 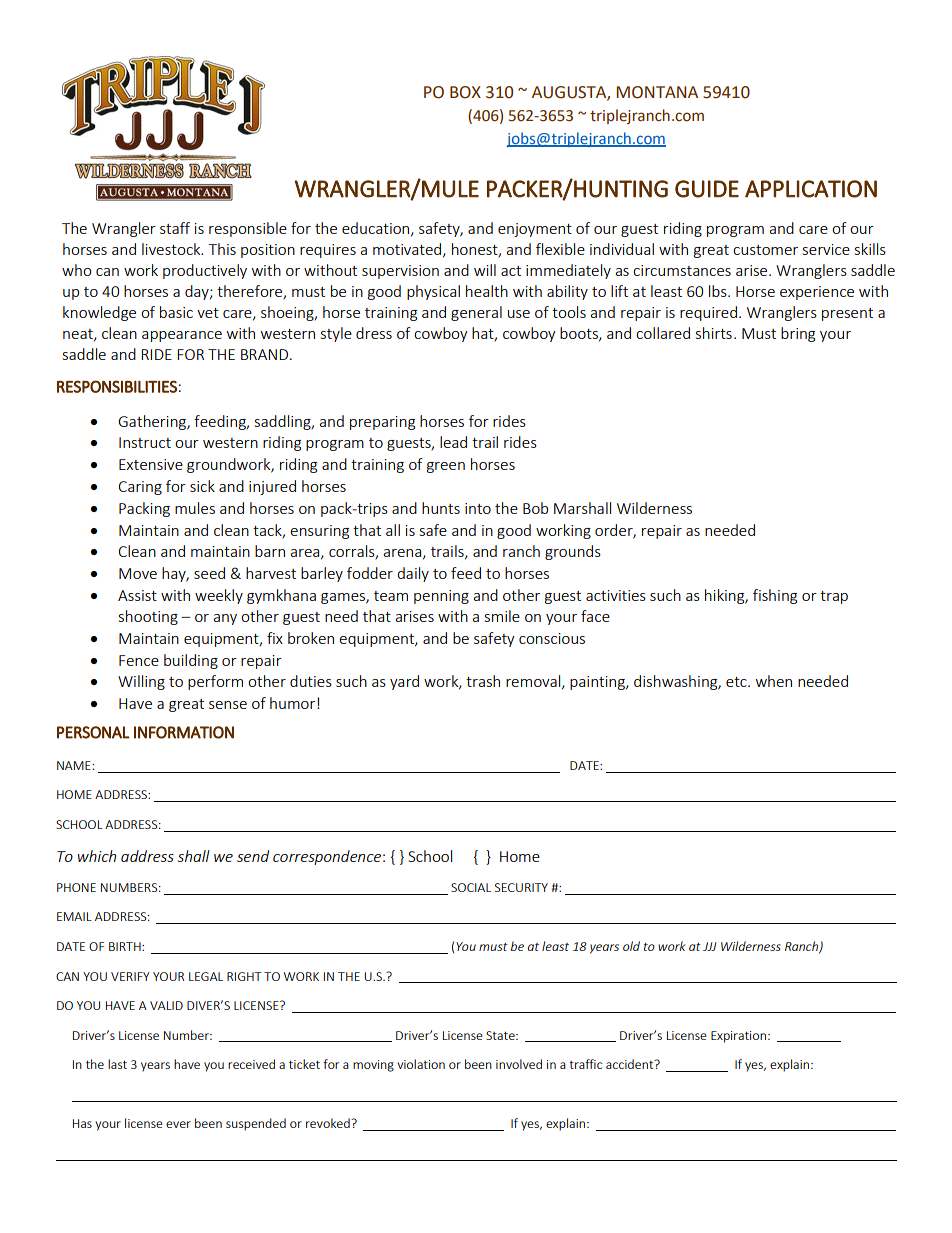 I want to click on when, so click(x=774, y=681).
